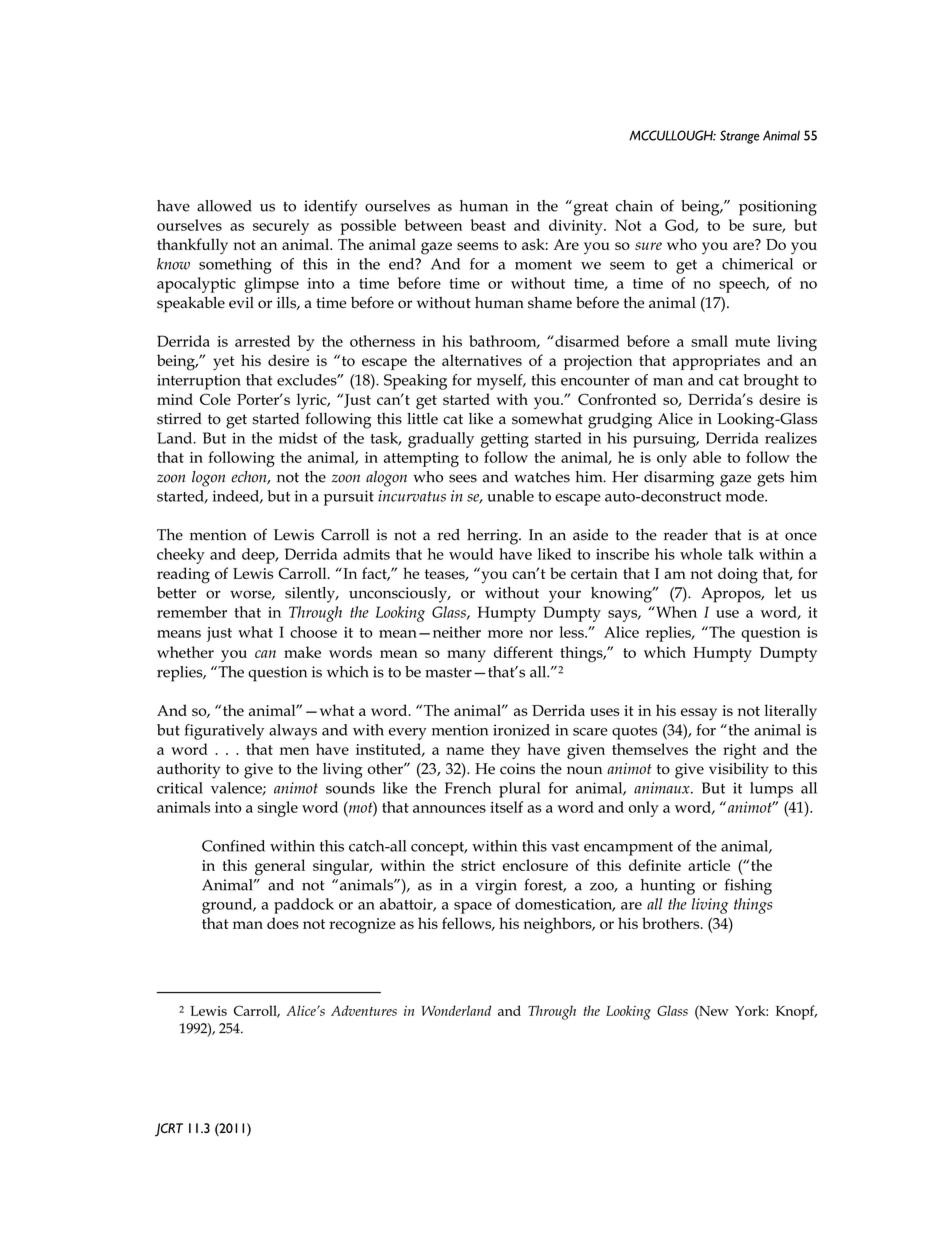 The image size is (952, 1233). Describe the element at coordinates (224, 732) in the screenshot. I see `figuratively` at that location.
